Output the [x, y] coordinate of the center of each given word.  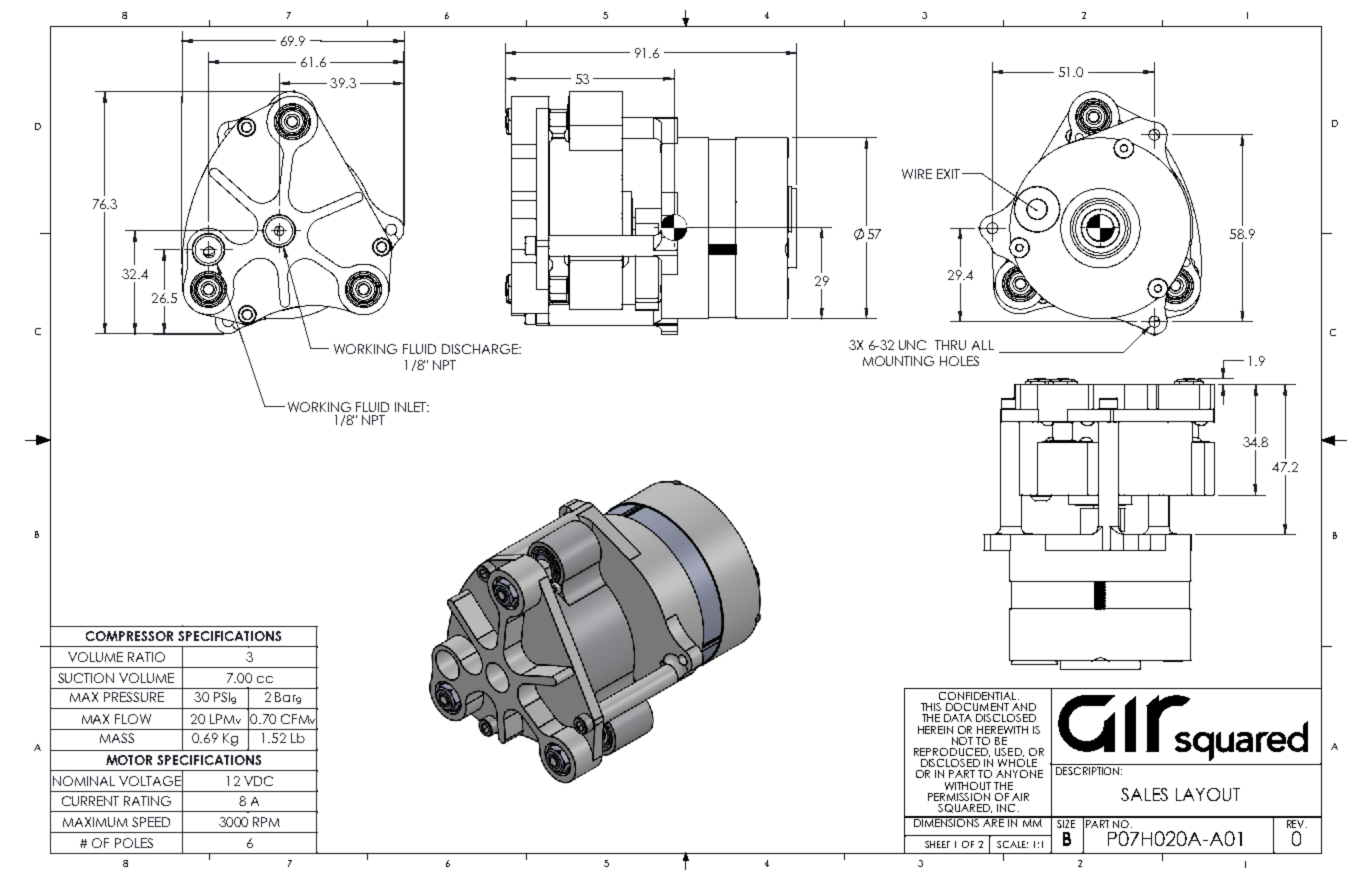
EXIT [948, 174]
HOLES [959, 361]
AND [1024, 707]
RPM [266, 822]
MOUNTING [898, 361]
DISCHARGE [481, 349]
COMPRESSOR [129, 636]
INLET [412, 407]
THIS [931, 707]
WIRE [917, 174]
